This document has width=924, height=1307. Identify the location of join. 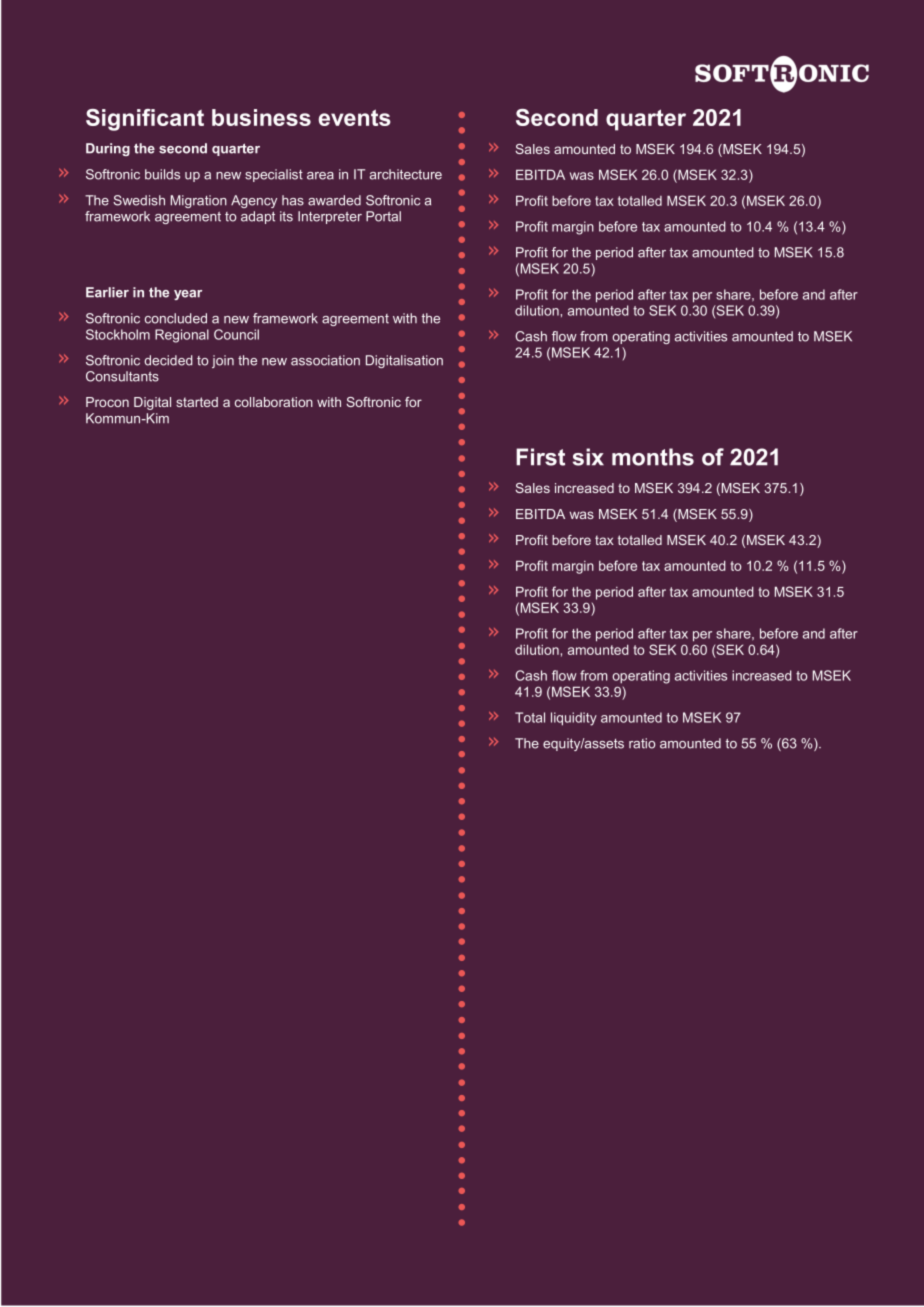
(223, 361).
